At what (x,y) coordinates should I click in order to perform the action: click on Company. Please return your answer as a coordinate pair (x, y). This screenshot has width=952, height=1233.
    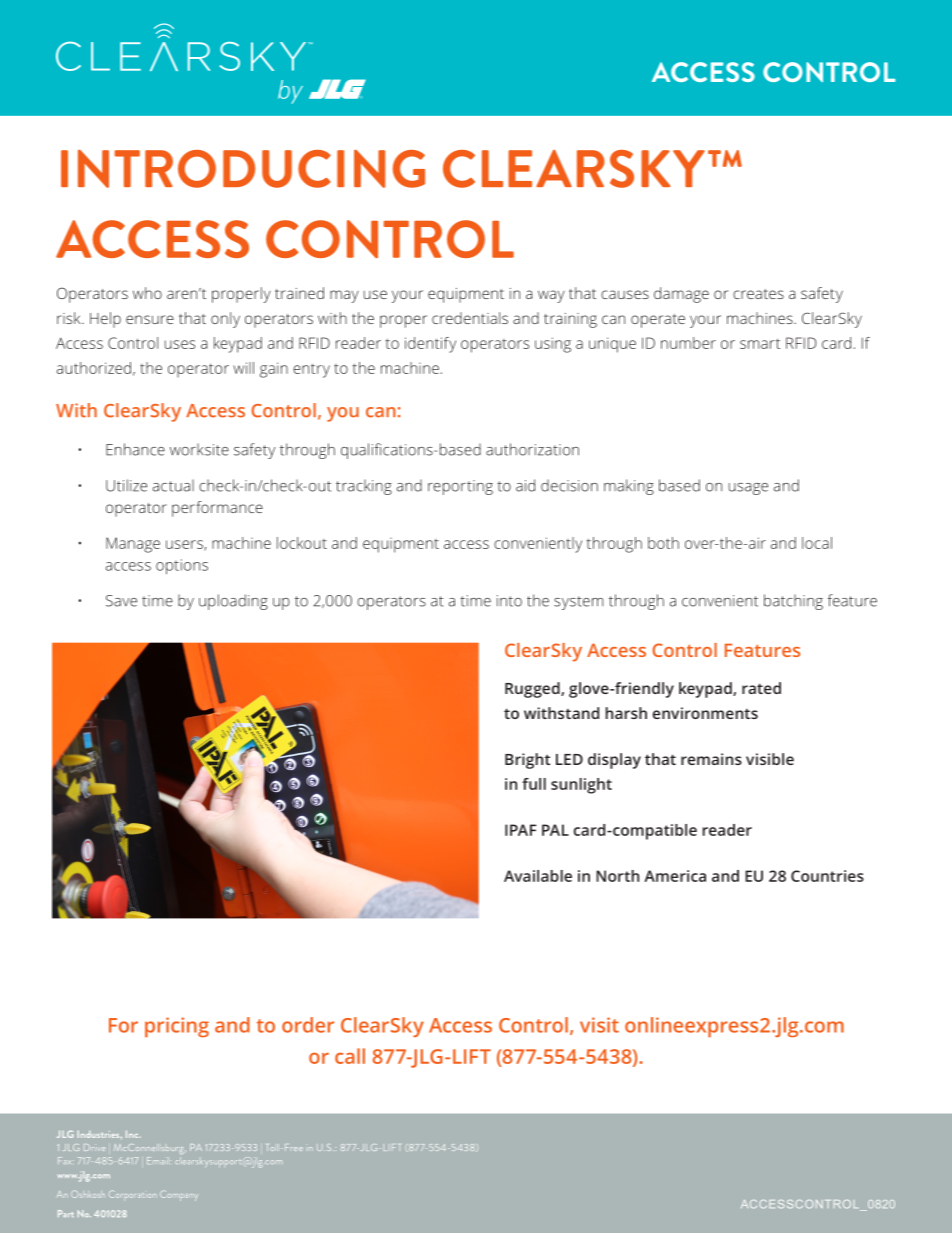
    Looking at the image, I should click on (179, 1195).
